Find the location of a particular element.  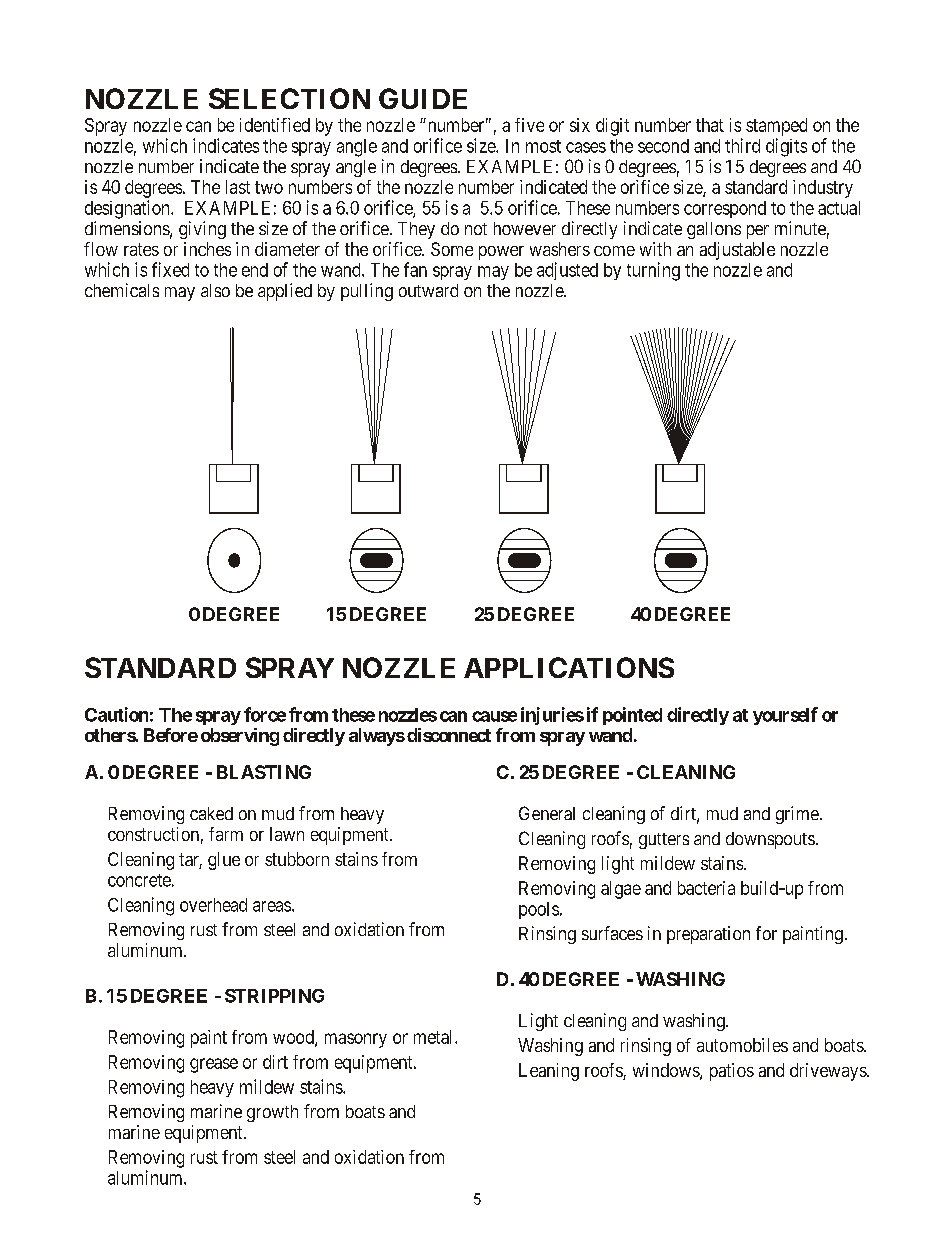

identified is located at coordinates (275, 125).
